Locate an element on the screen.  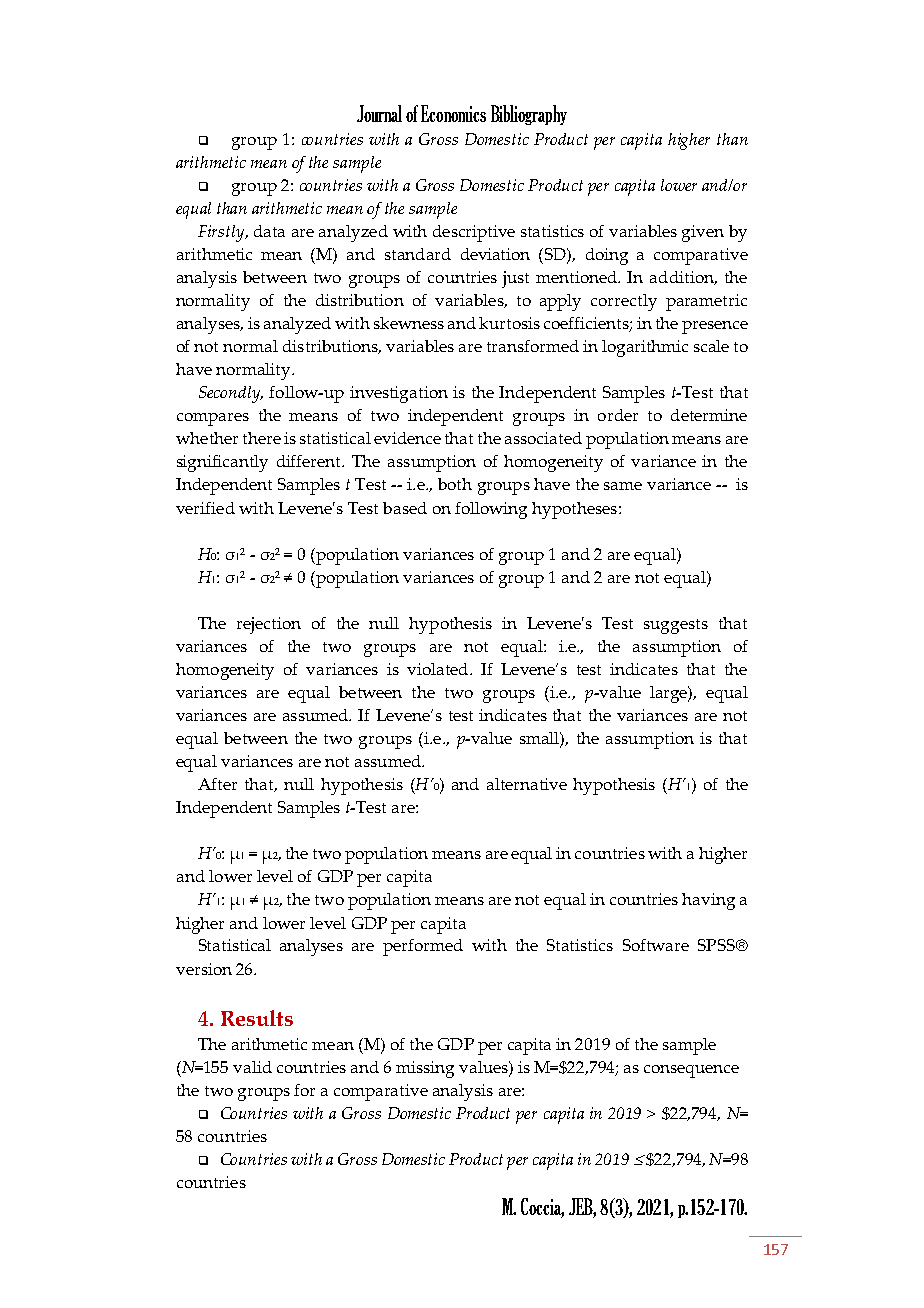
data is located at coordinates (269, 231).
